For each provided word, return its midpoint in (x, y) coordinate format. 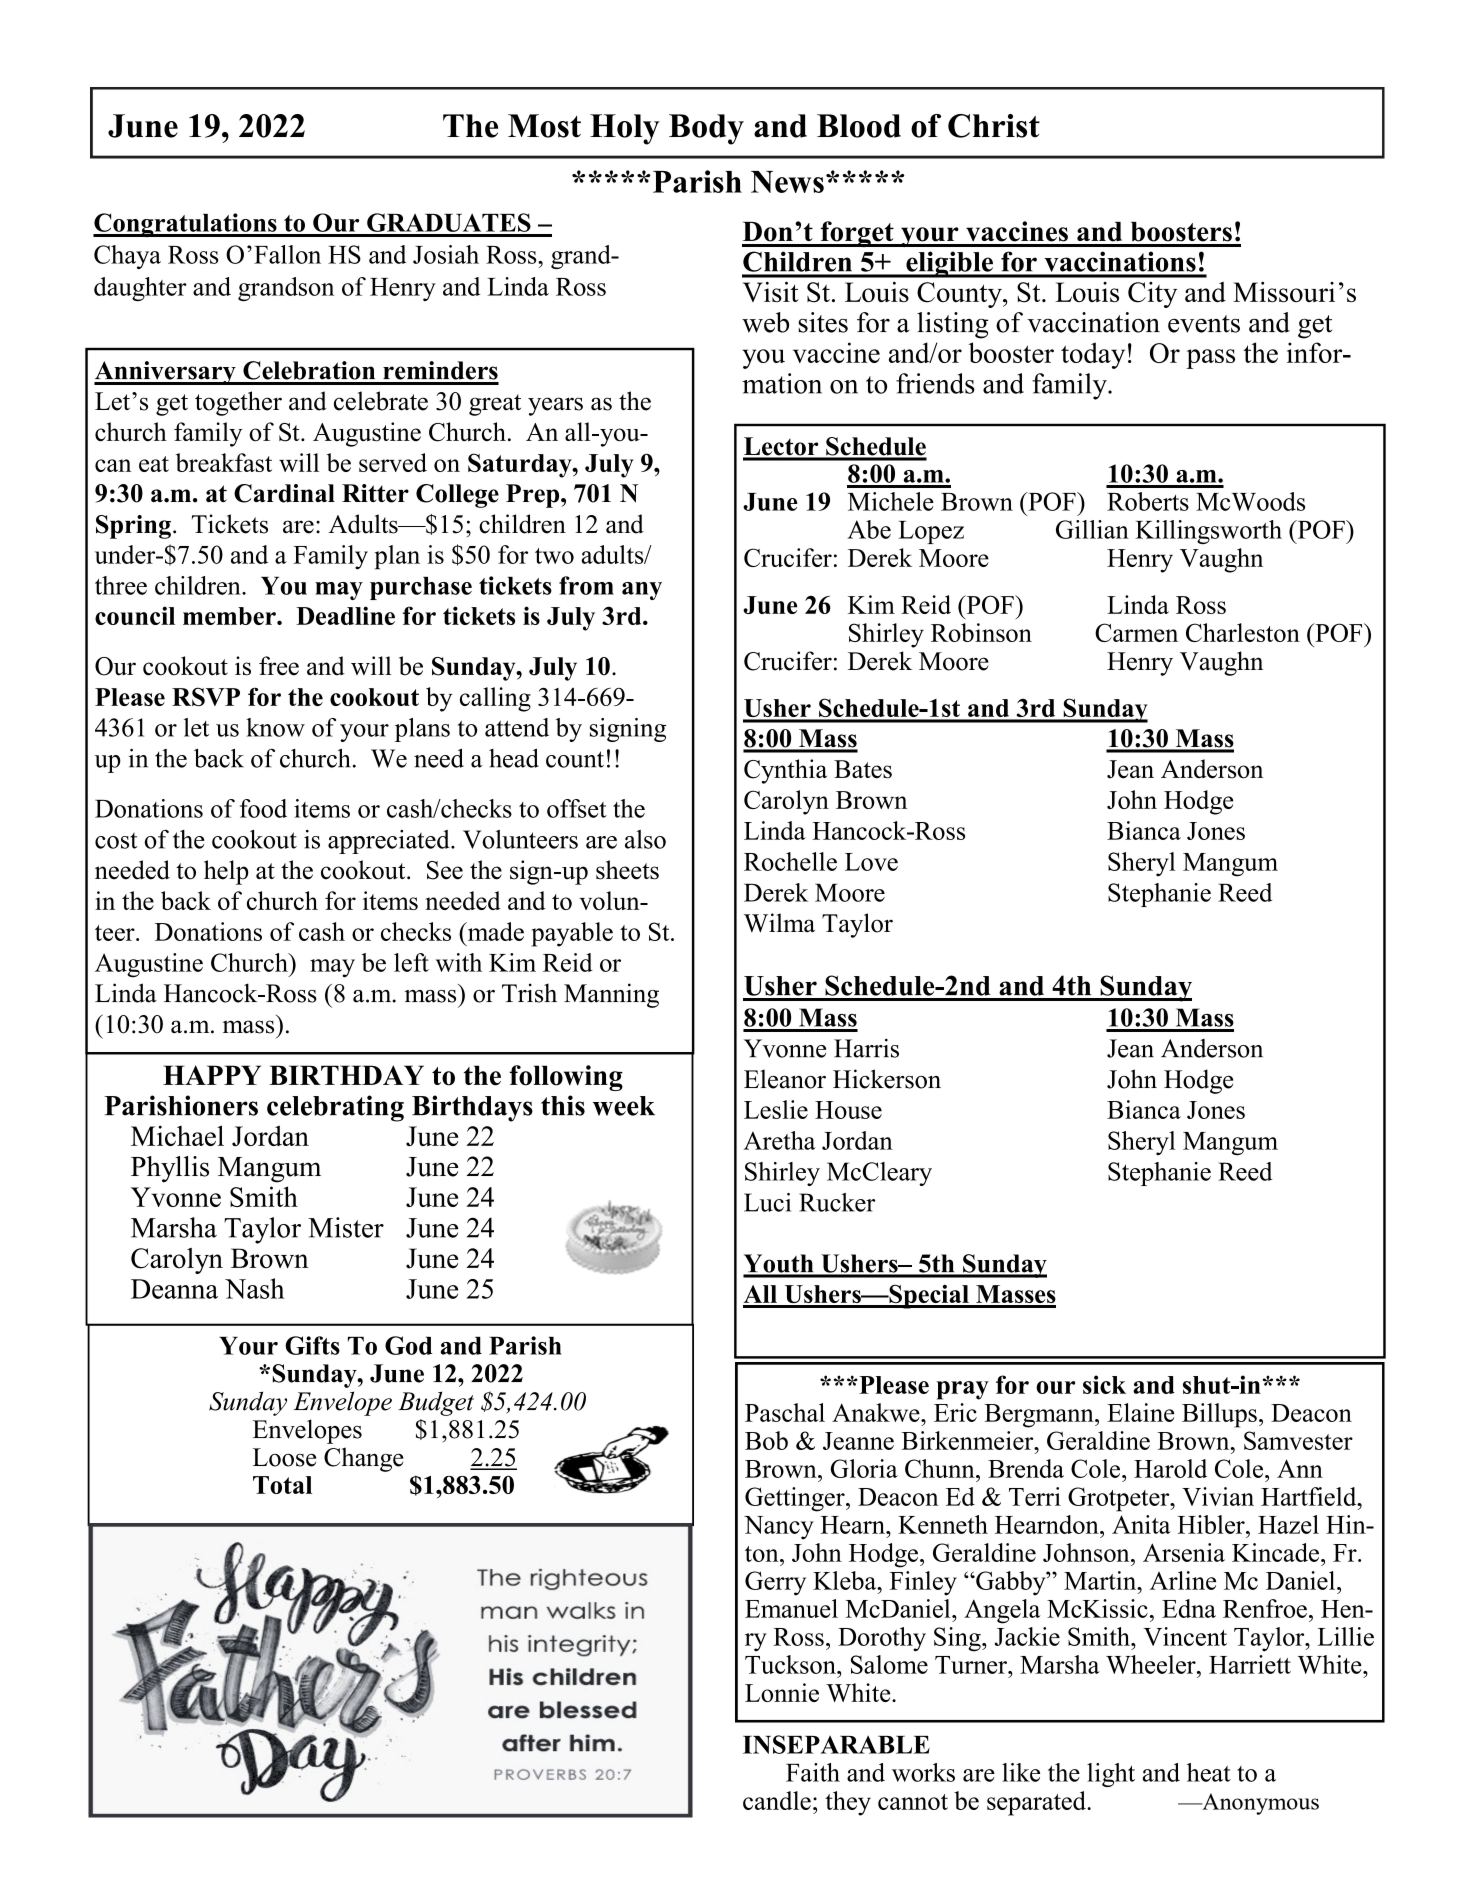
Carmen (1136, 632)
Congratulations (186, 225)
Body (706, 129)
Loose (284, 1457)
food (263, 808)
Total (282, 1485)
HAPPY (212, 1075)
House (848, 1110)
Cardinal (284, 493)
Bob (766, 1440)
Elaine (1140, 1412)
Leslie (776, 1109)
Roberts (1148, 501)
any (642, 591)
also (645, 839)
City (1152, 295)
